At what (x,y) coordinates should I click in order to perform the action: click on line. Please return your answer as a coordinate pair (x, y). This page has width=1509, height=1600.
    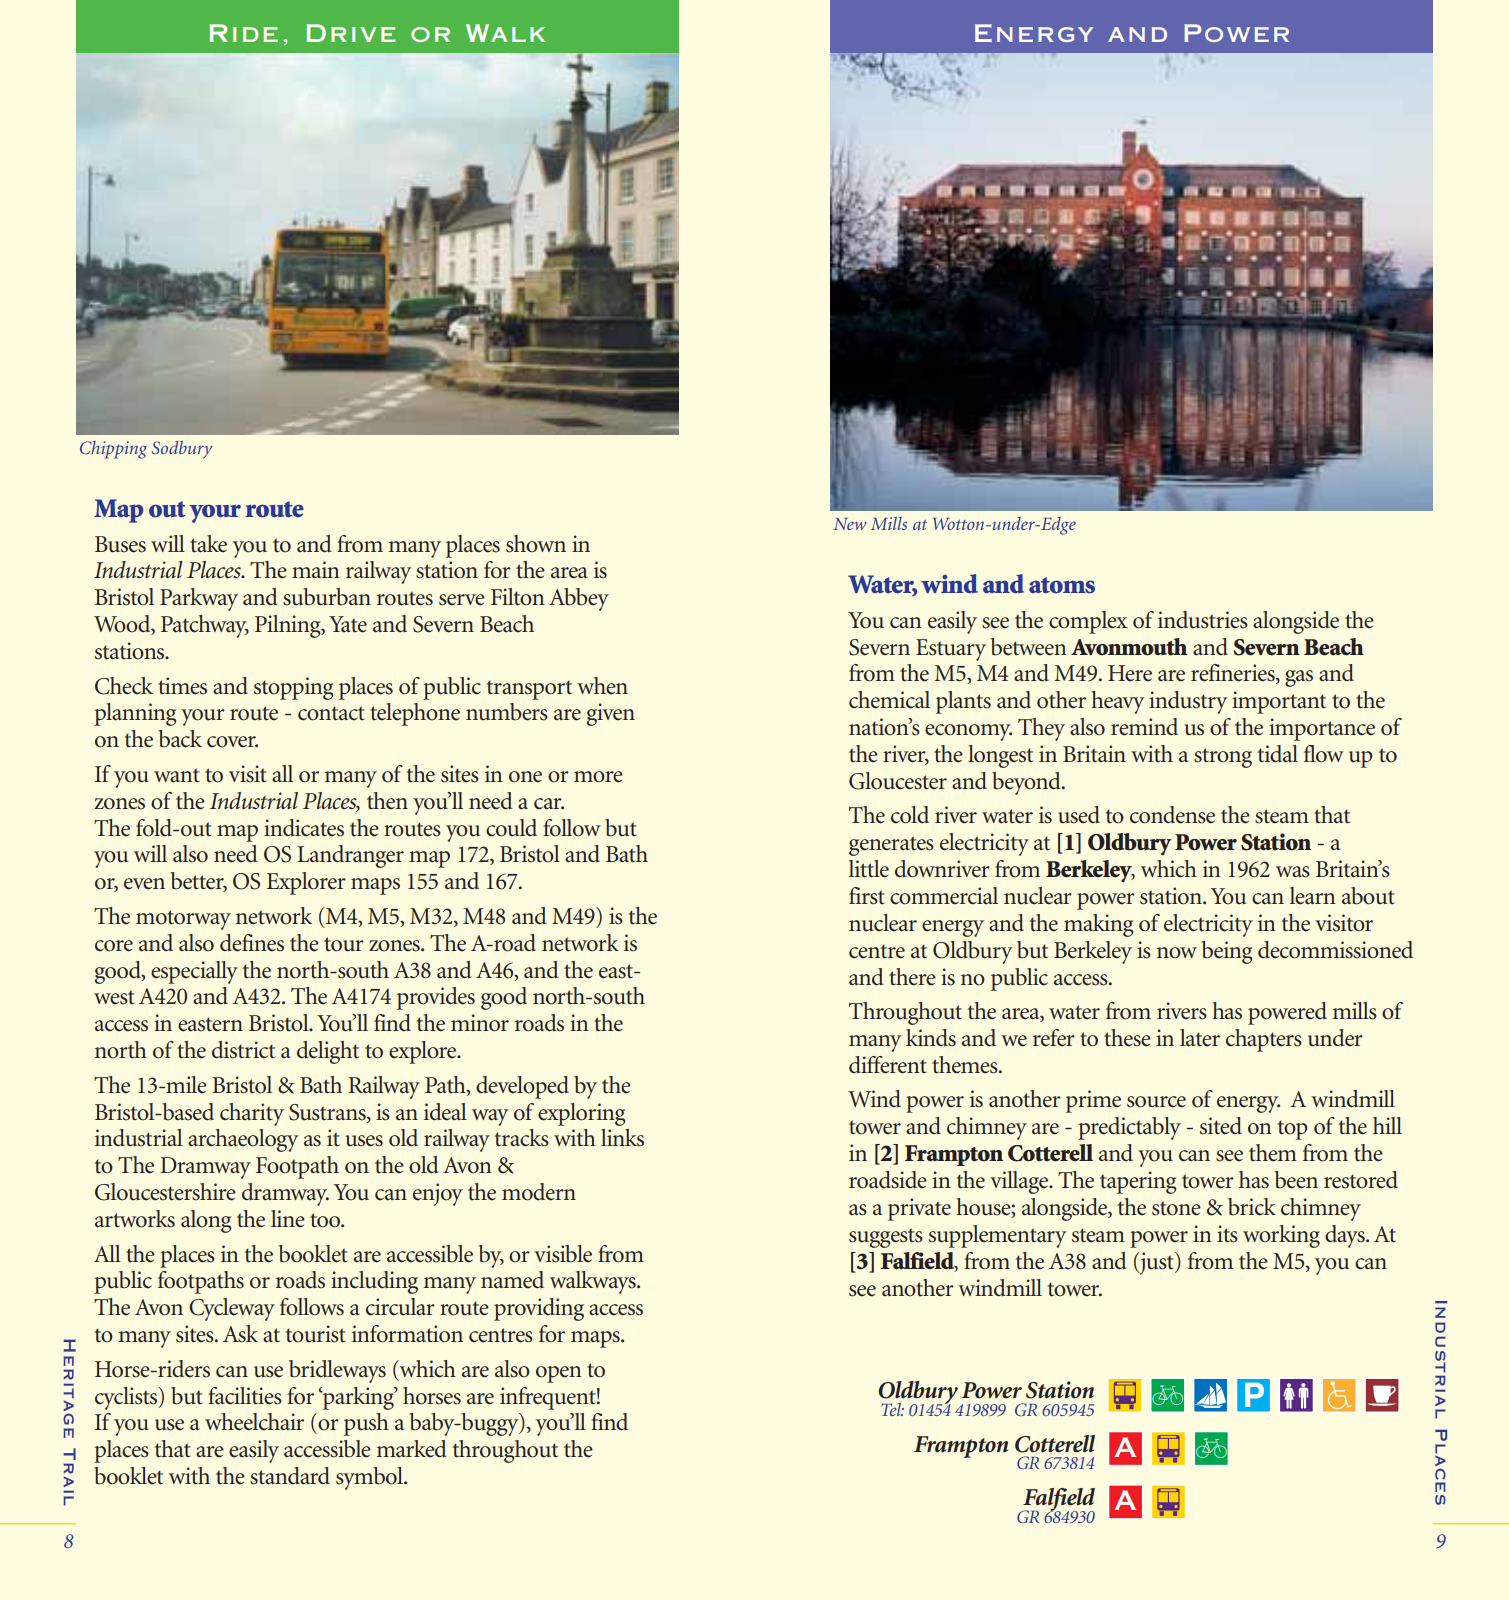
    Looking at the image, I should click on (288, 1219).
